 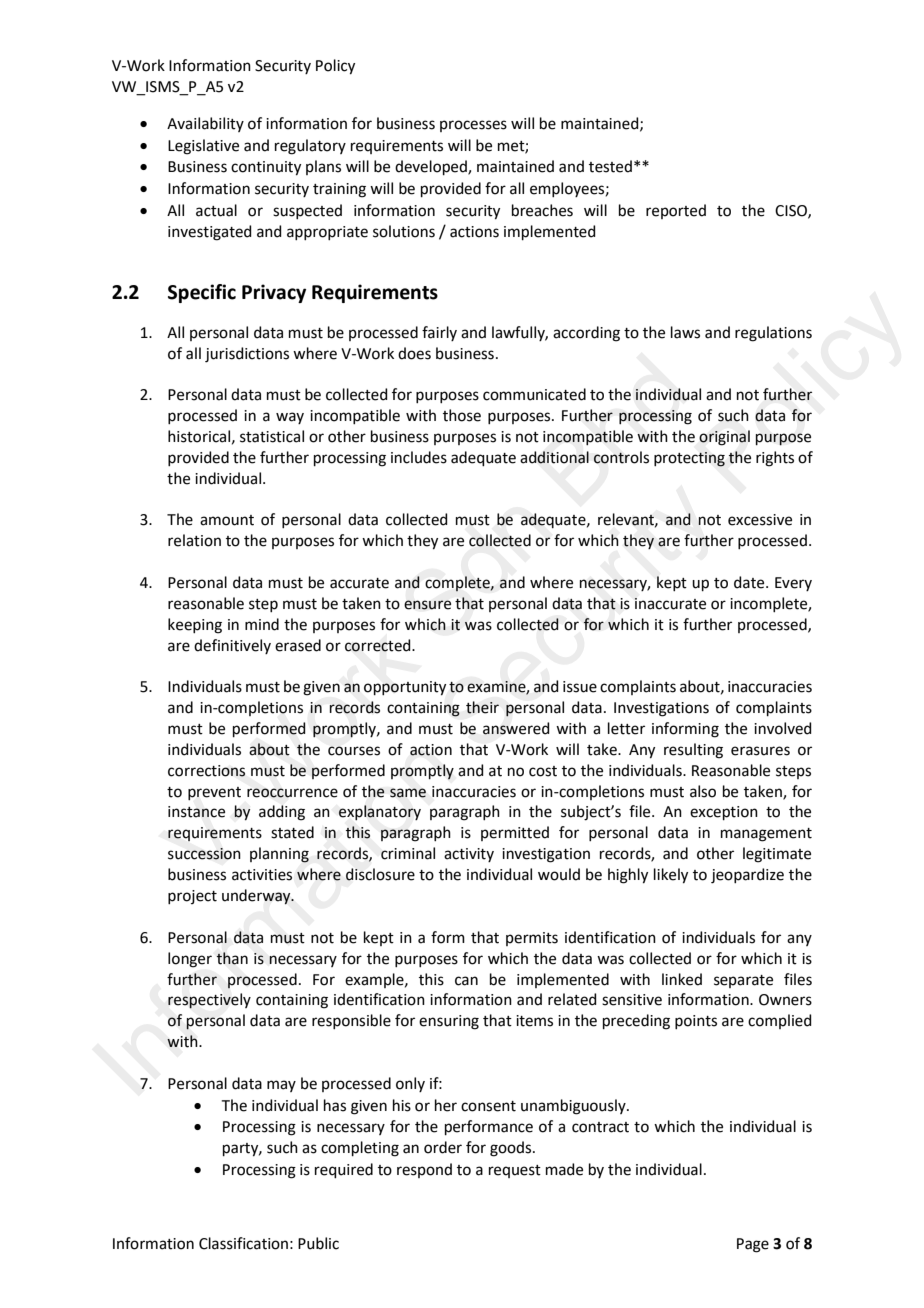 What do you see at coordinates (262, 875) in the document?
I see `activities` at bounding box center [262, 875].
